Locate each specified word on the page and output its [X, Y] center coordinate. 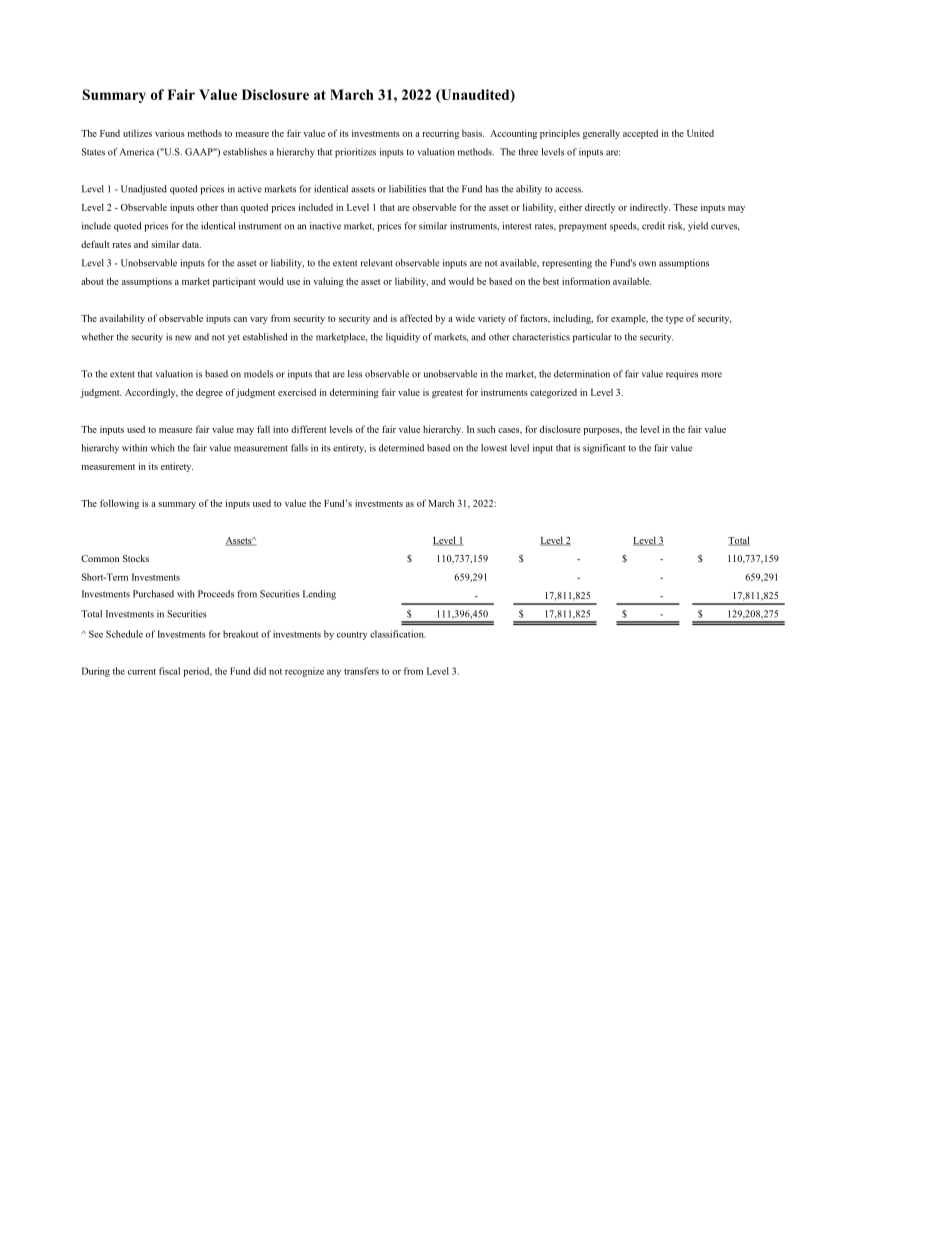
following [119, 504]
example [629, 319]
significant [604, 449]
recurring [440, 134]
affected [416, 318]
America [137, 152]
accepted [640, 134]
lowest [494, 448]
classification [398, 634]
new [183, 338]
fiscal [169, 671]
